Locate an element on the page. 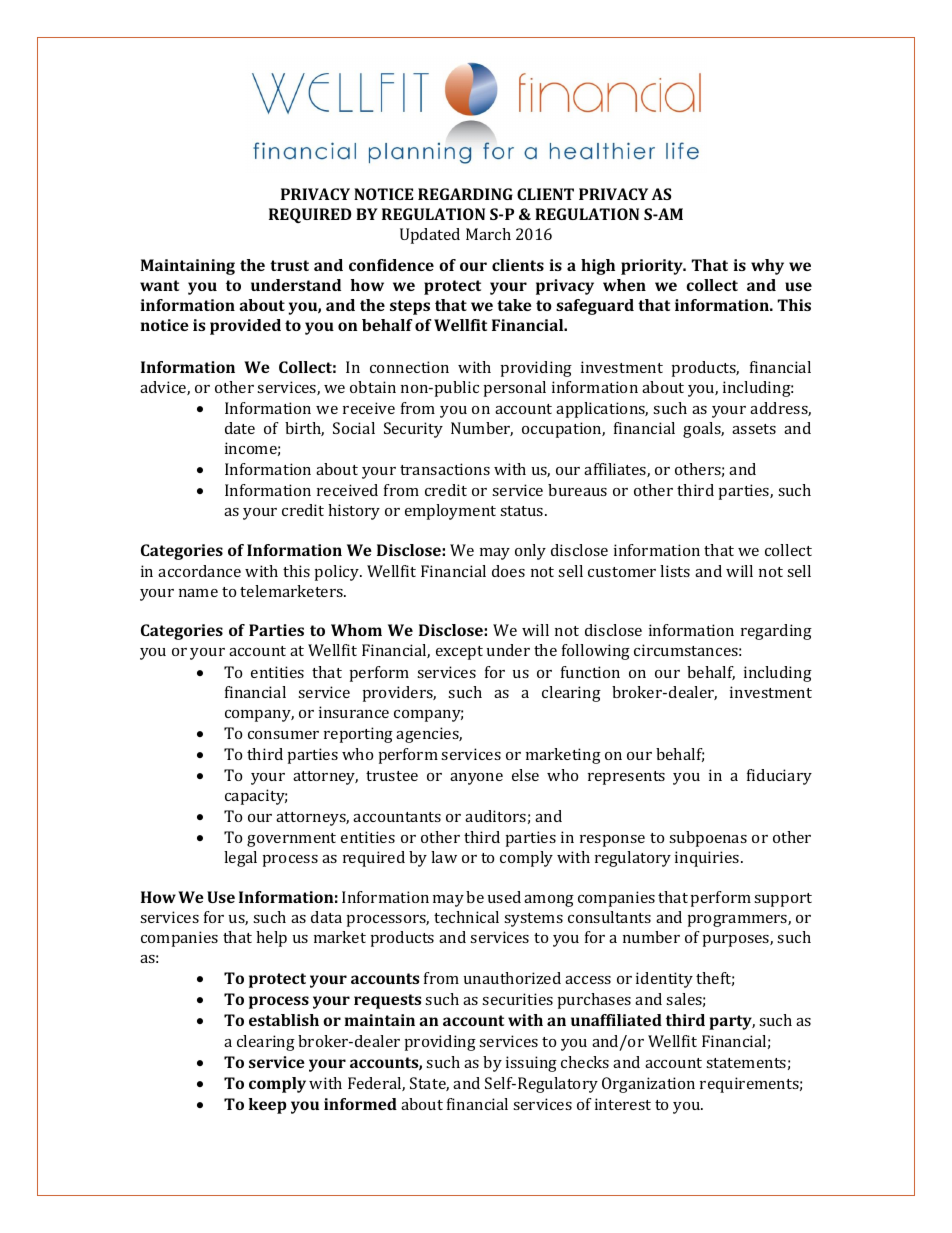 This image has height=1233, width=952. following is located at coordinates (596, 652).
